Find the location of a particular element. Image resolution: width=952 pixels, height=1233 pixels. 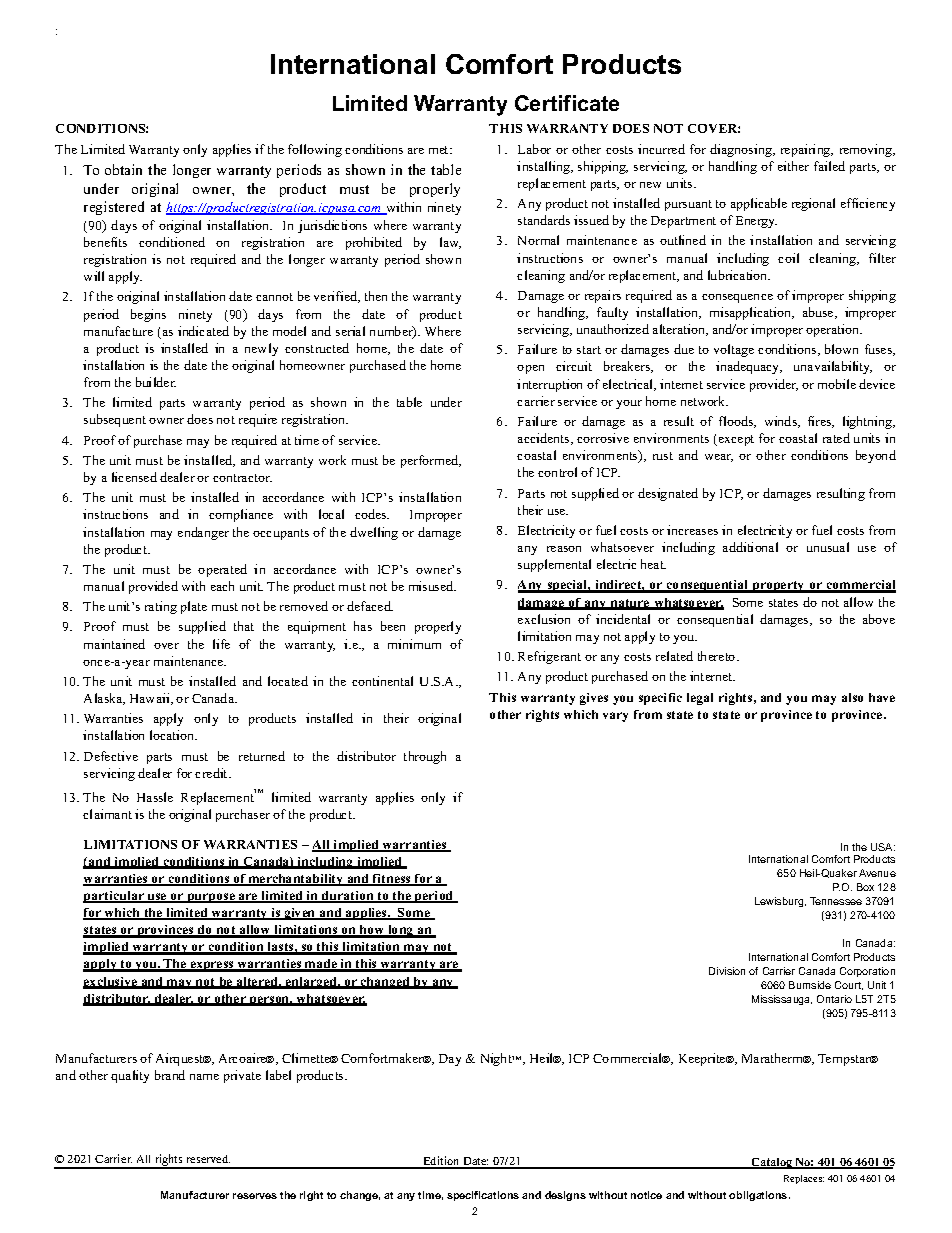

Refrigerant is located at coordinates (549, 657).
